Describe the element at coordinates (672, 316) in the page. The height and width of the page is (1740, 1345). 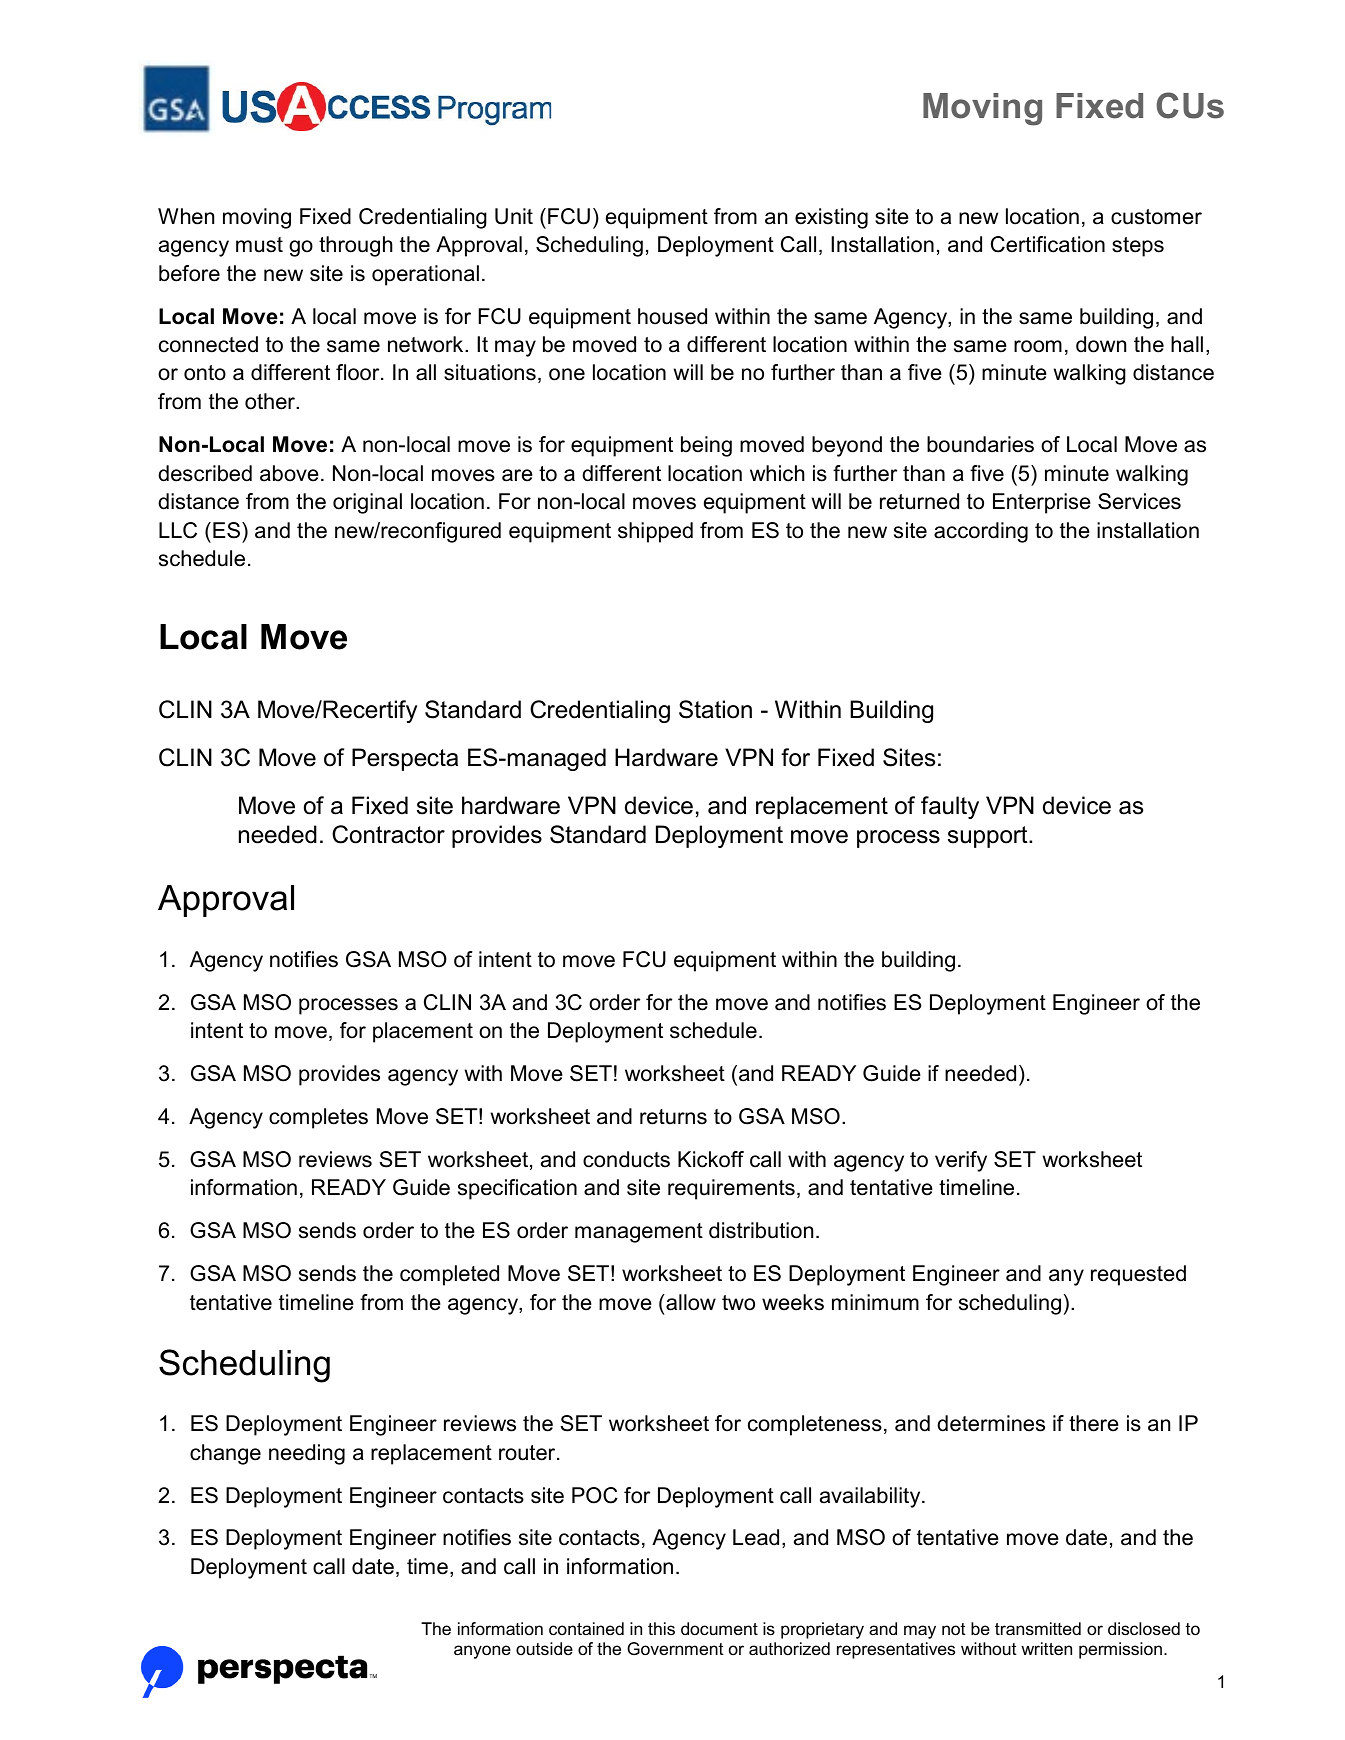
I see `housed` at that location.
